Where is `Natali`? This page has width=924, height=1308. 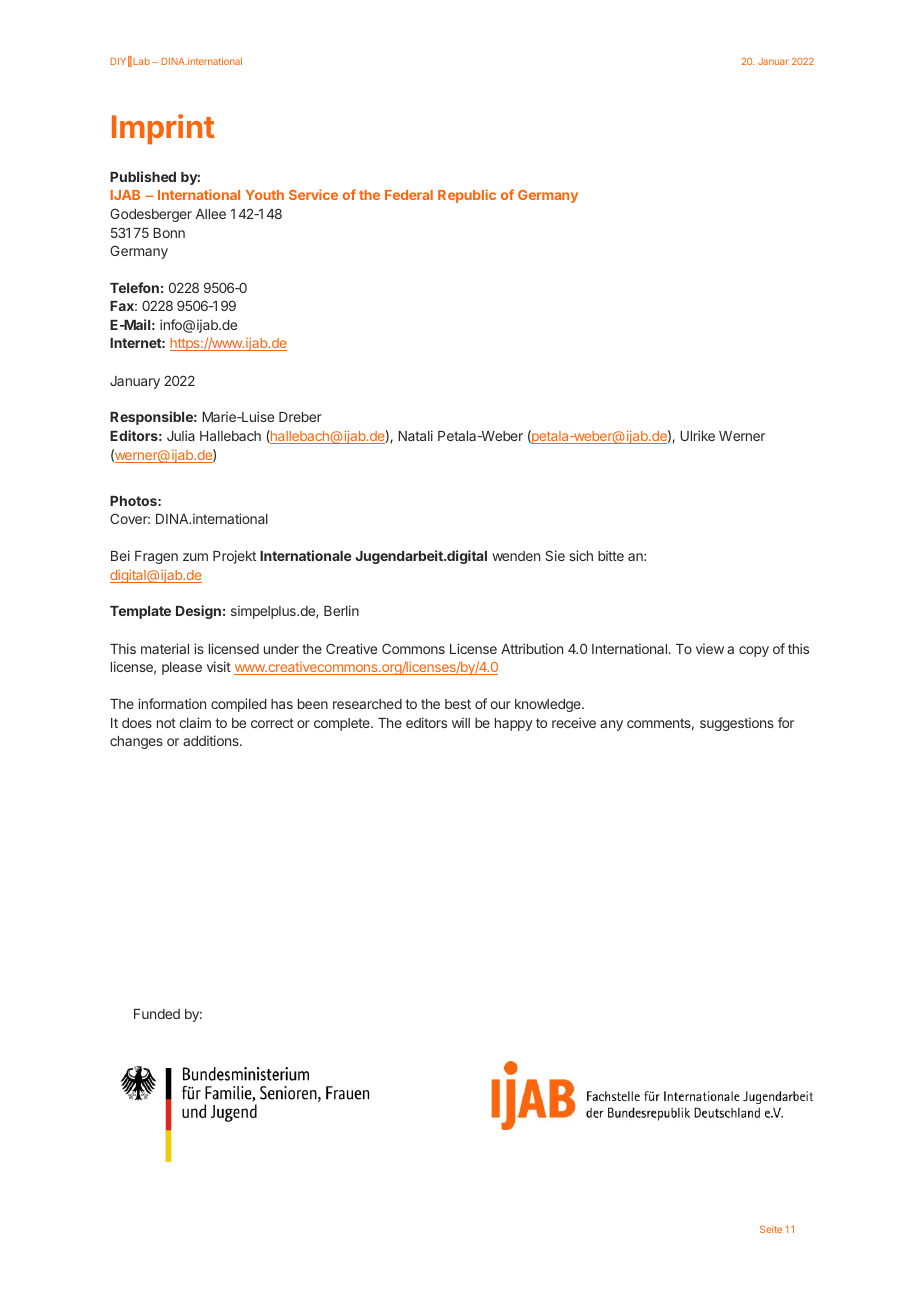
Natali is located at coordinates (415, 435).
